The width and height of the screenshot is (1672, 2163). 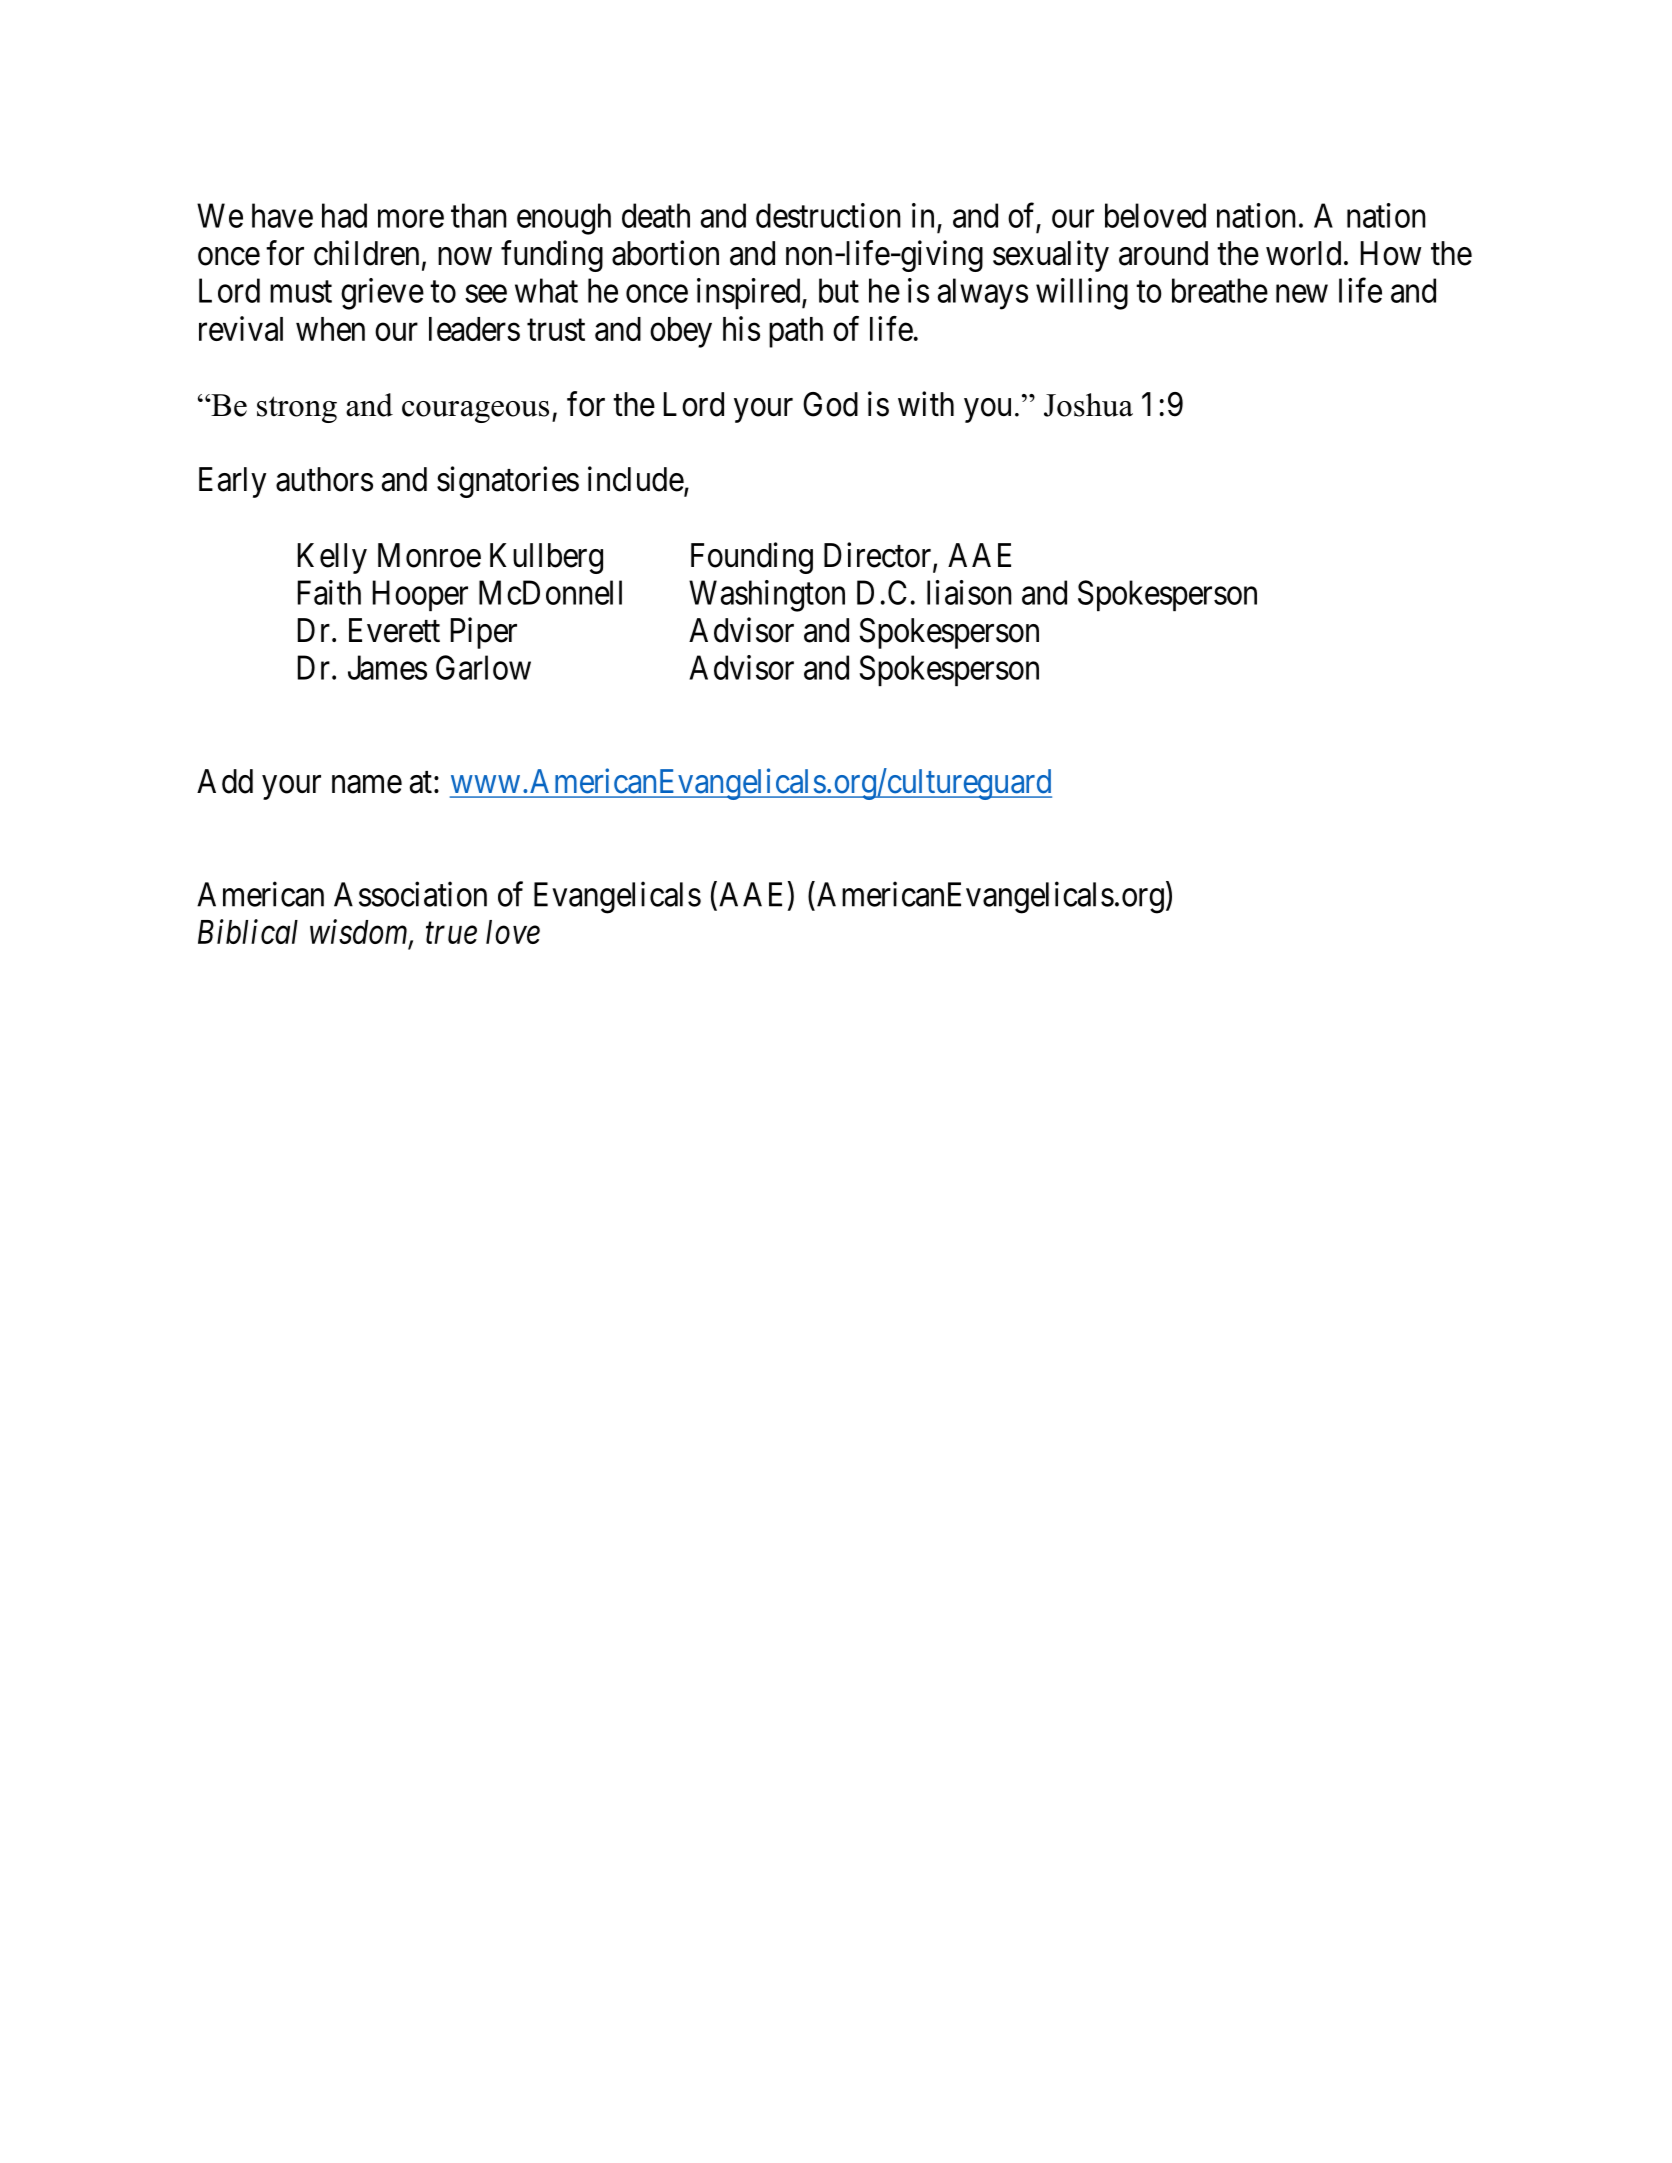 What do you see at coordinates (1303, 253) in the screenshot?
I see `world` at bounding box center [1303, 253].
